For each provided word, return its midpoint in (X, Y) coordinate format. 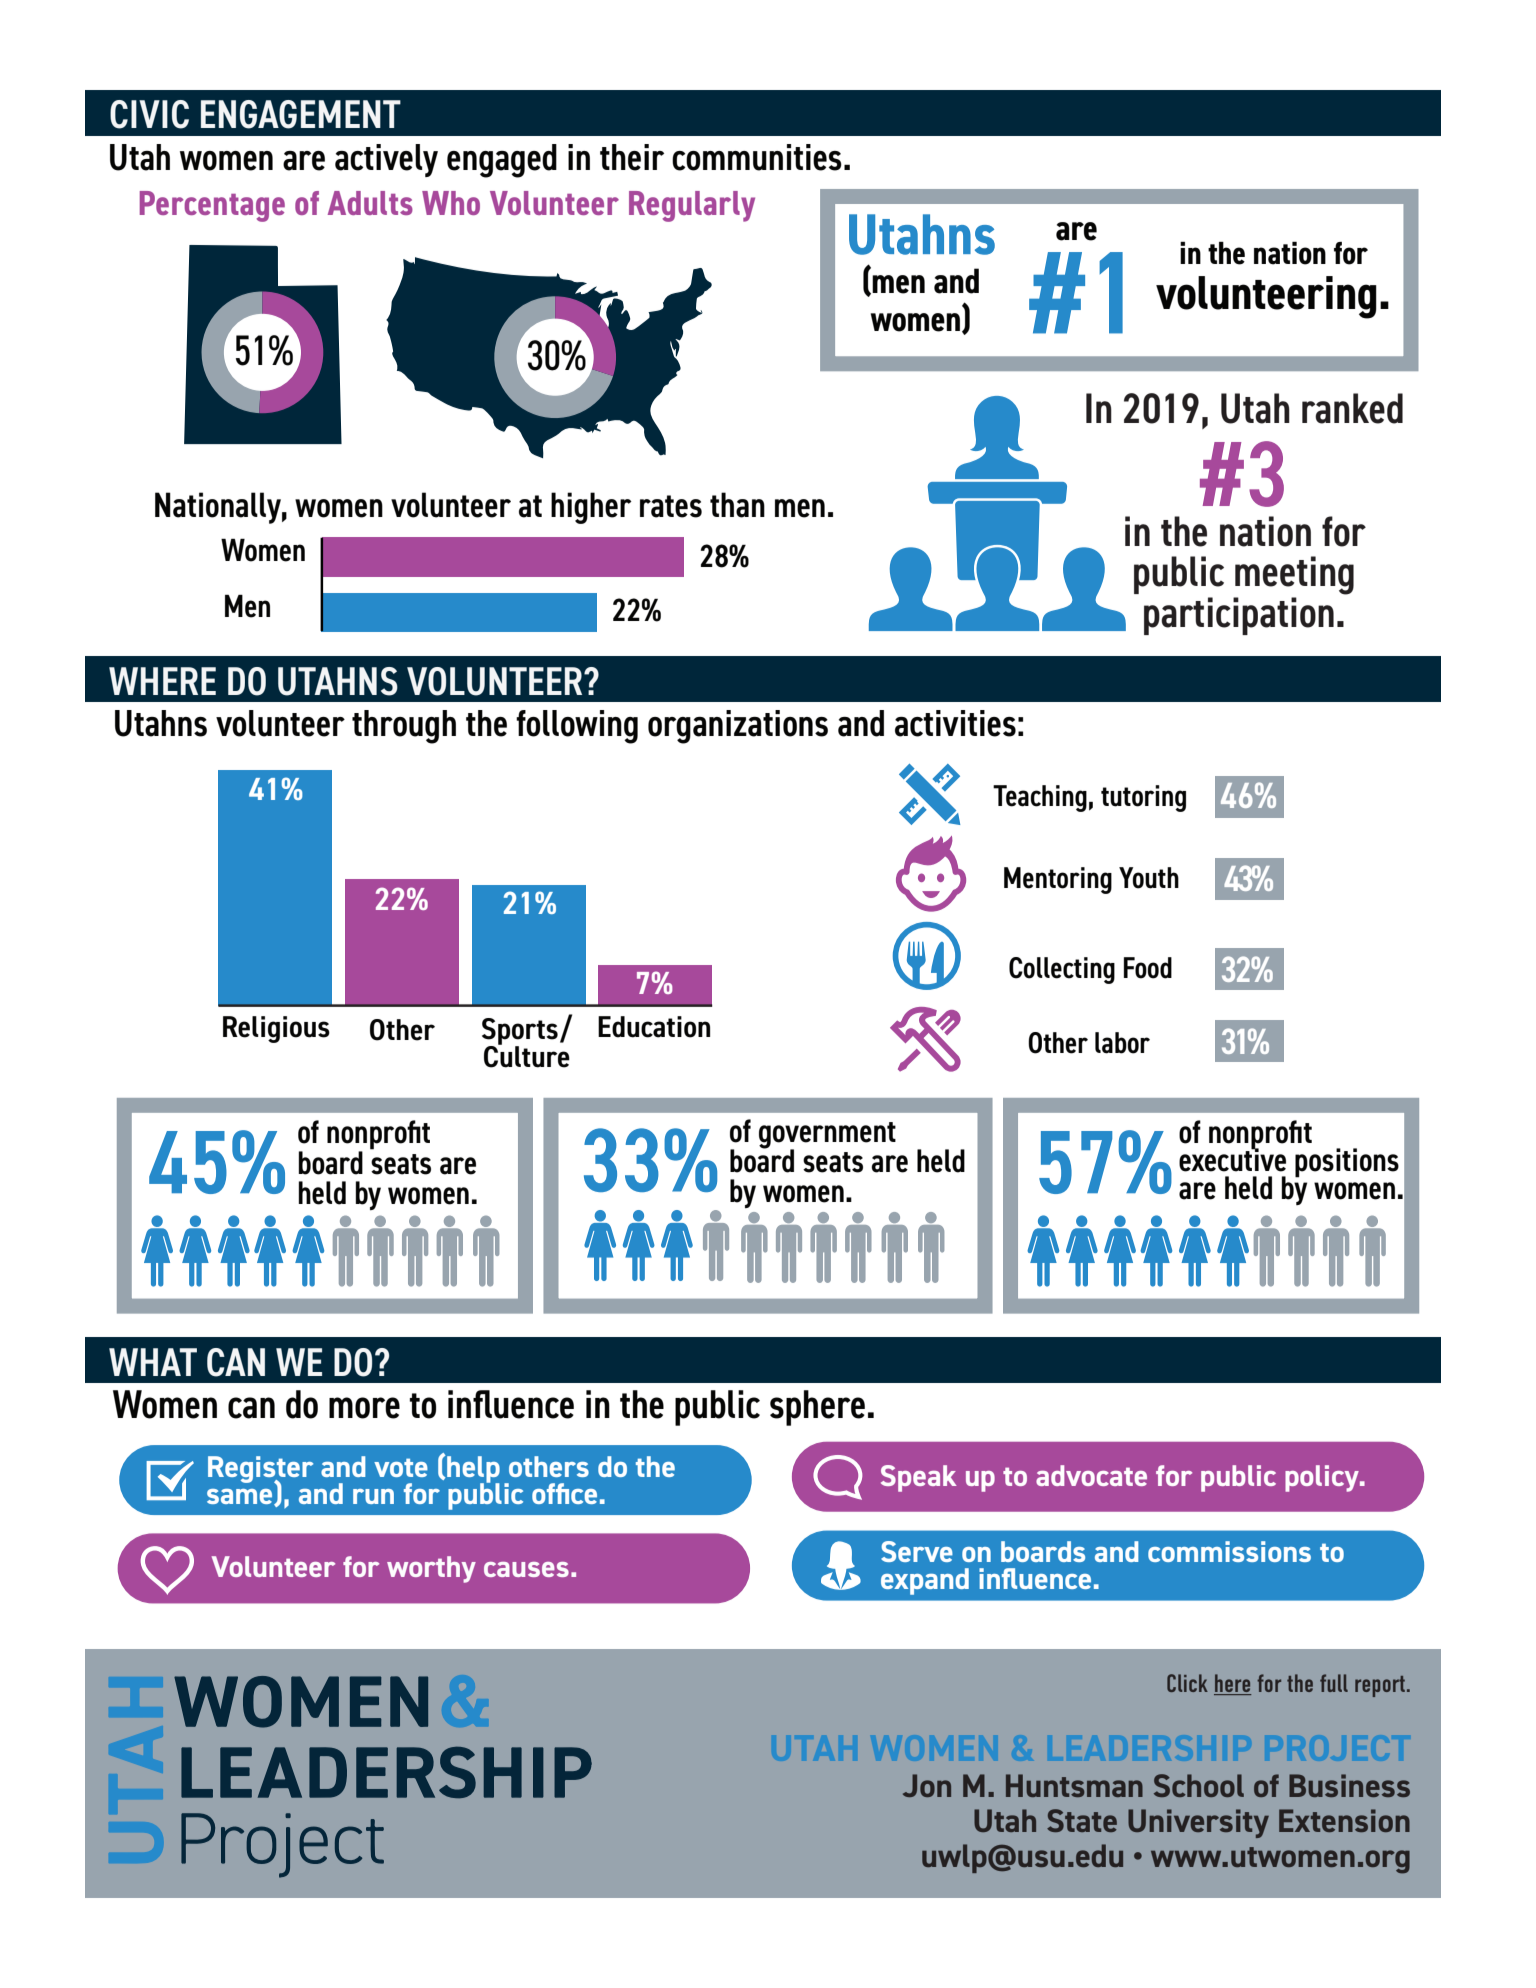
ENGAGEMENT (301, 114)
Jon (927, 1785)
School (1199, 1785)
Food (1148, 968)
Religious (276, 1029)
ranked (1352, 408)
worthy (431, 1569)
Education (654, 1027)
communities (757, 157)
